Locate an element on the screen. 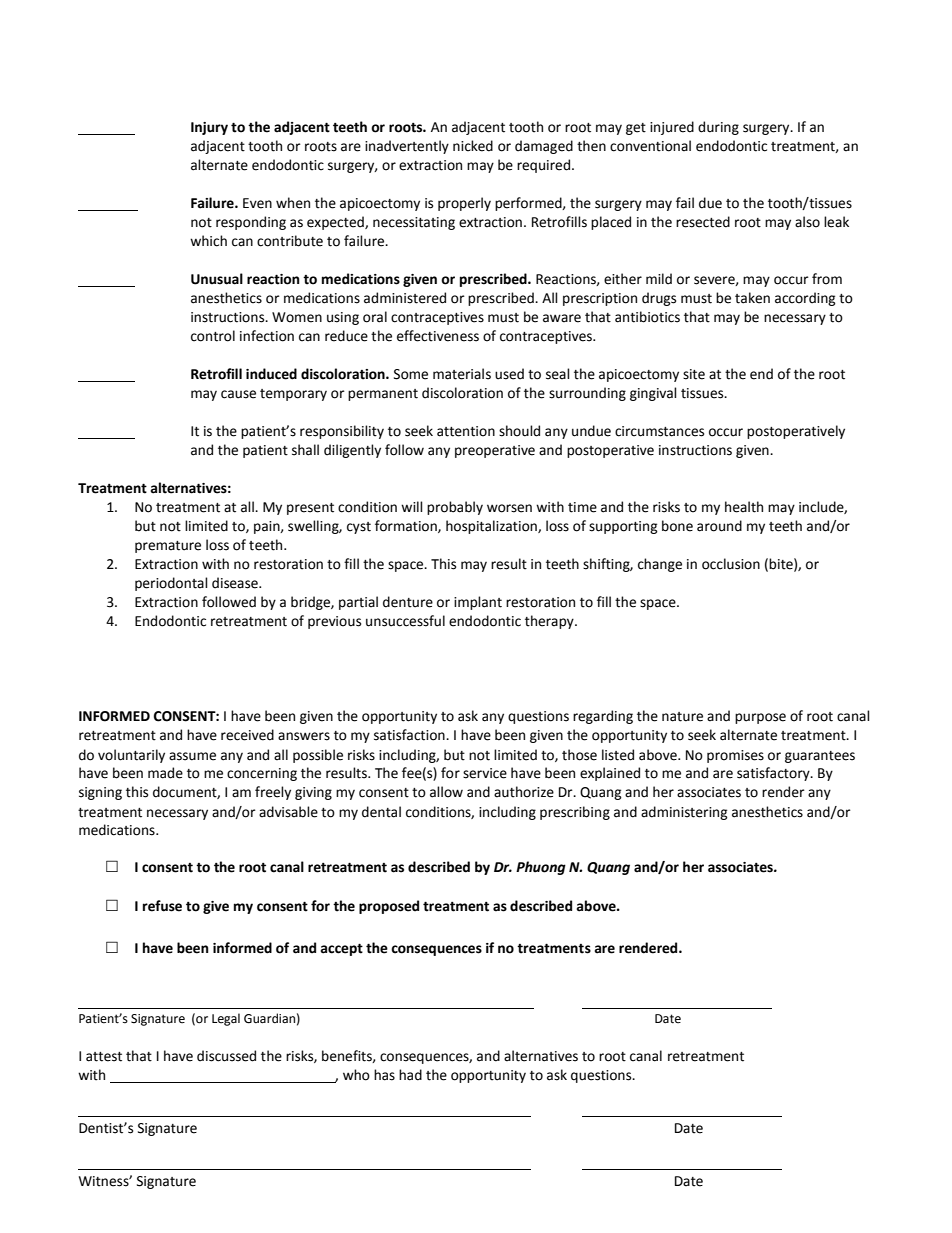 Image resolution: width=952 pixels, height=1233 pixels. has is located at coordinates (384, 1075).
